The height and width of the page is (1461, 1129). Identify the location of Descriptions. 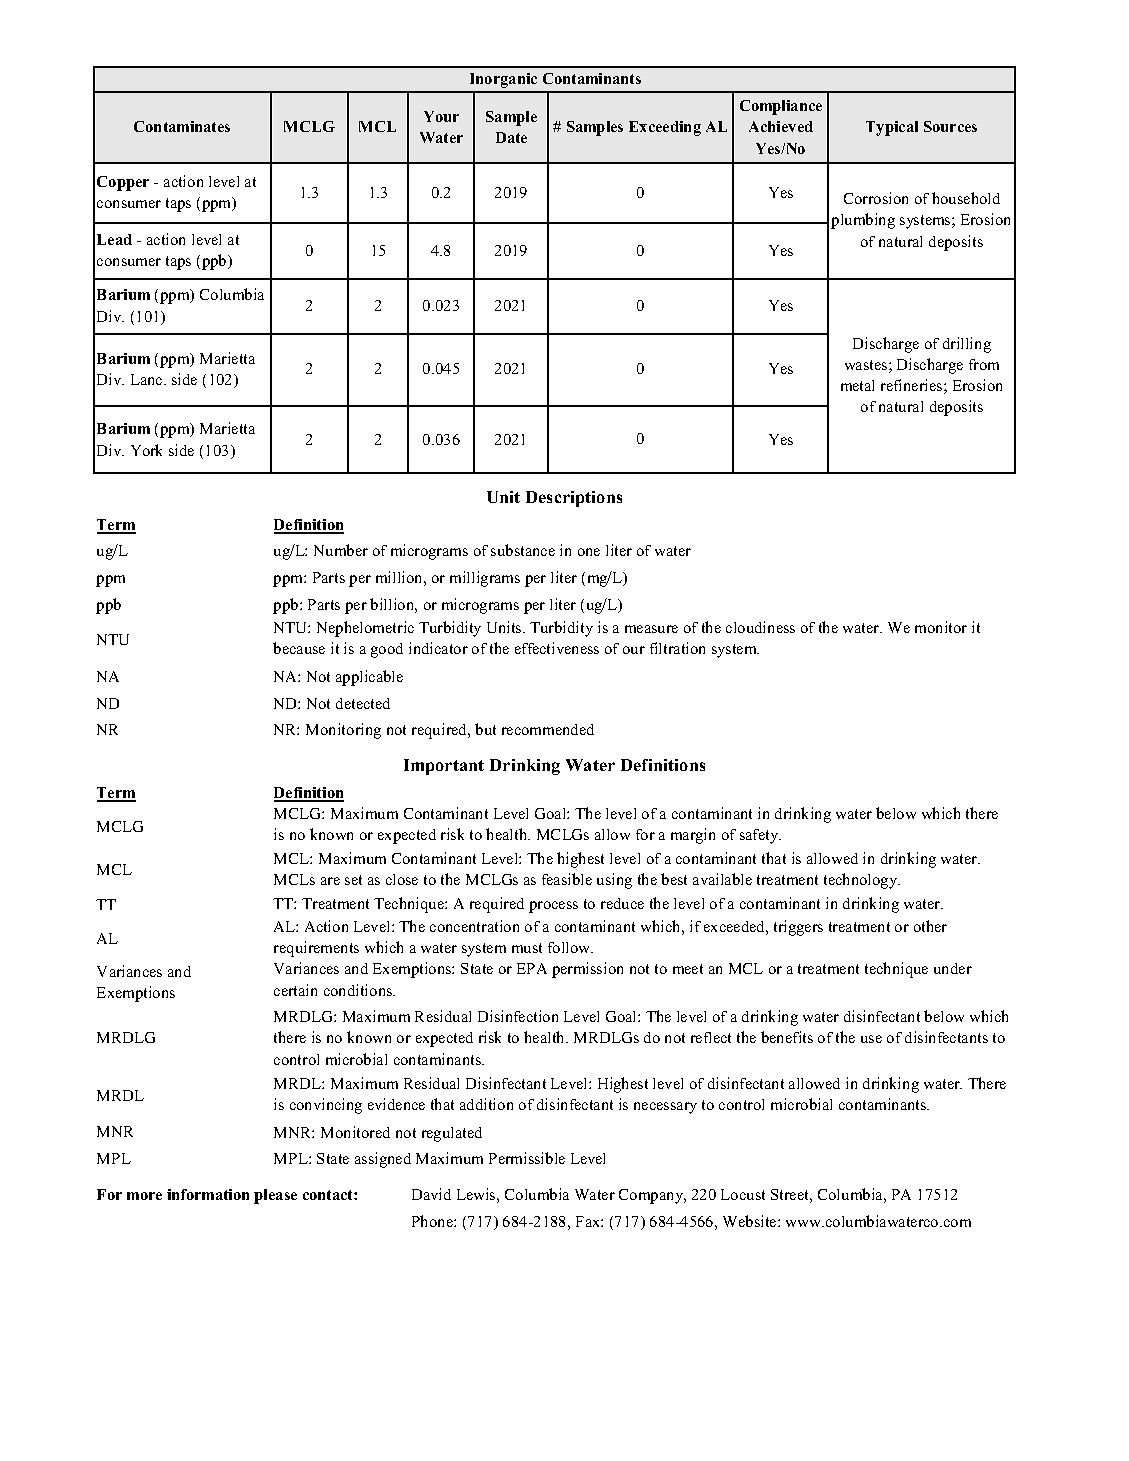
(574, 499).
